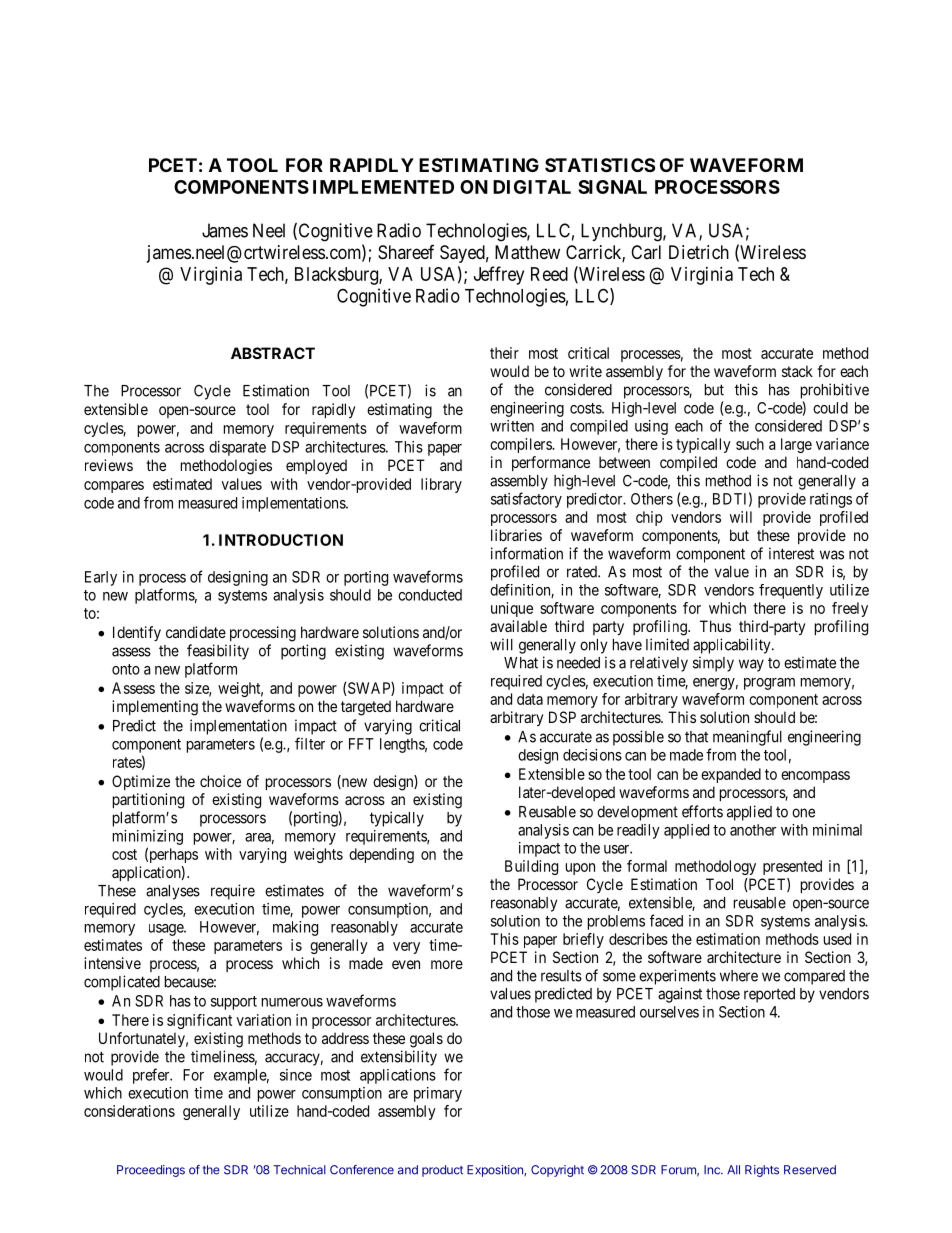 Image resolution: width=952 pixels, height=1233 pixels. What do you see at coordinates (532, 187) in the screenshot?
I see `DIGITAL` at bounding box center [532, 187].
